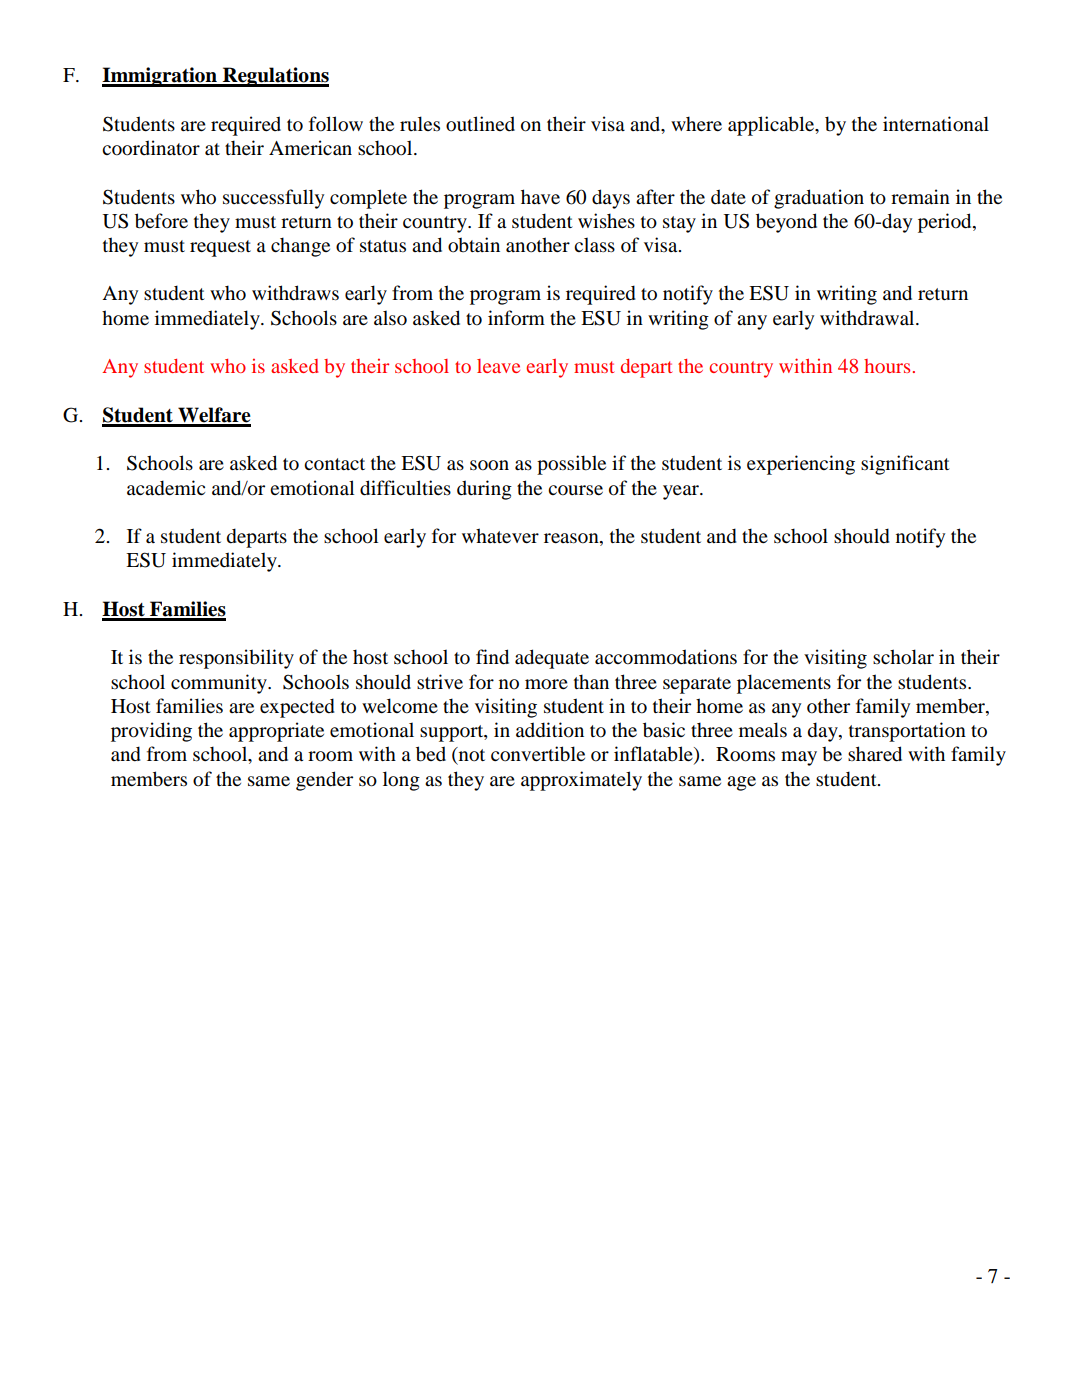  I want to click on Regulations, so click(275, 77).
